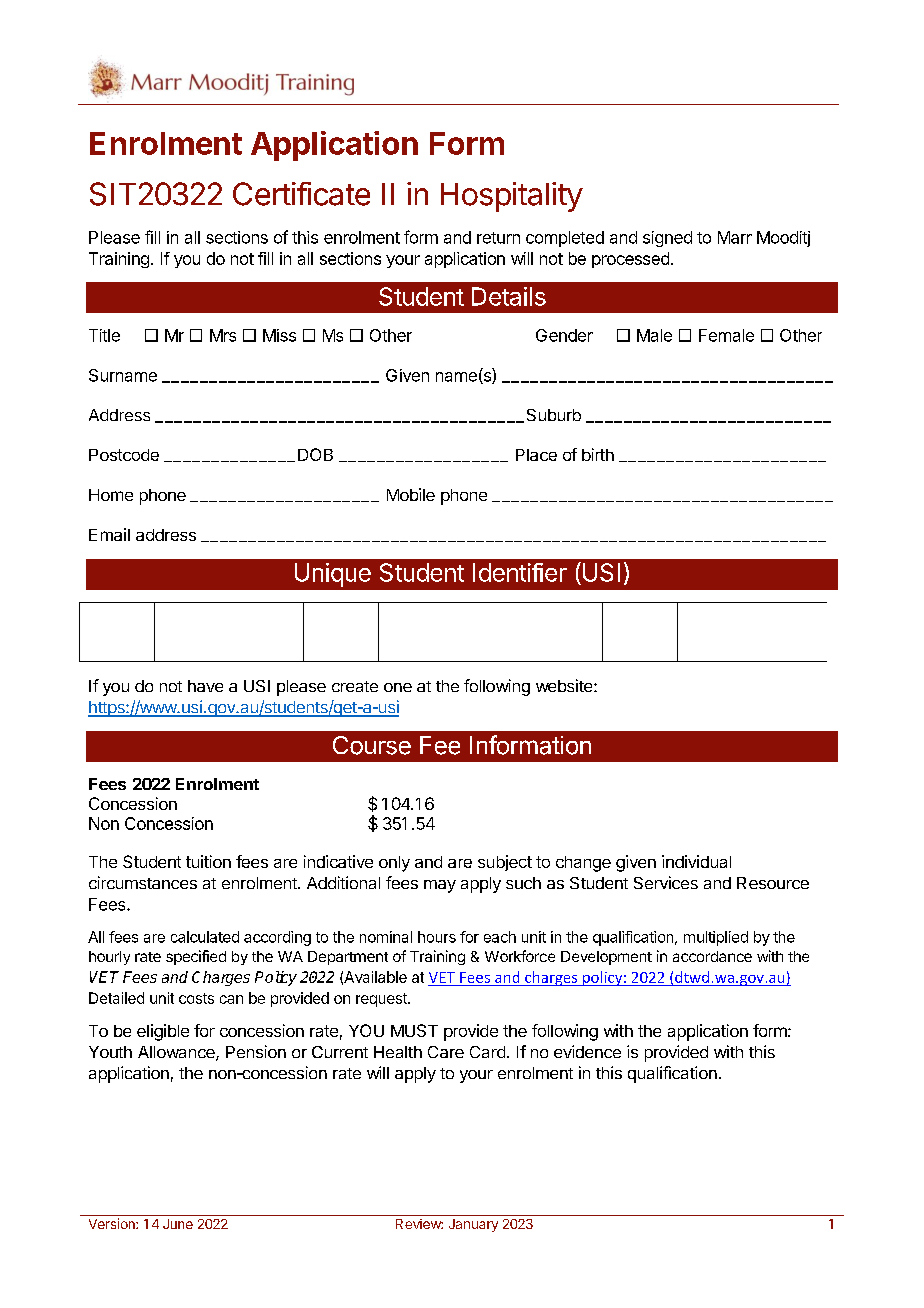  Describe the element at coordinates (301, 194) in the screenshot. I see `Certificate` at that location.
